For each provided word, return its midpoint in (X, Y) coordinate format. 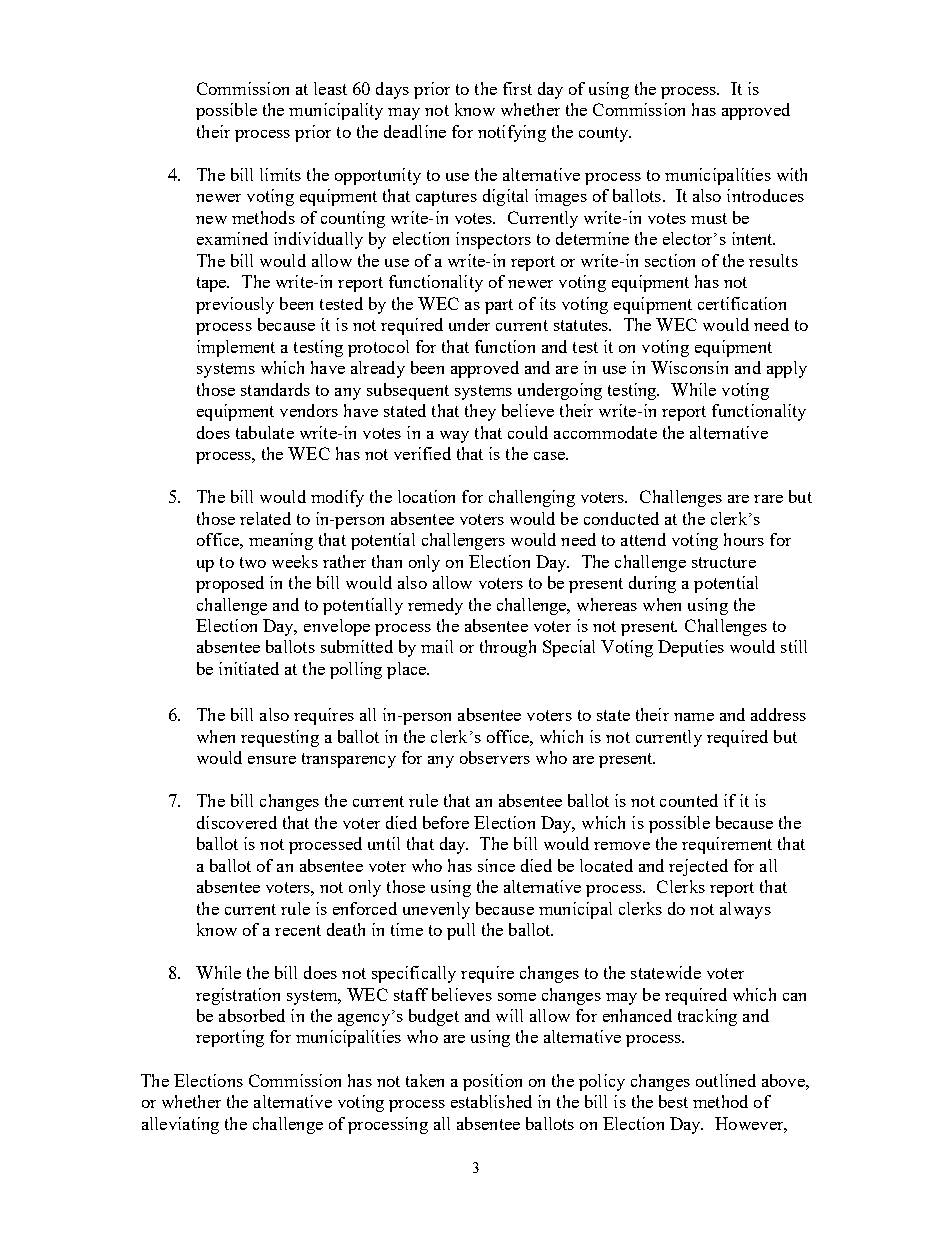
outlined (726, 1080)
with (792, 174)
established (491, 1101)
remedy (435, 606)
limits (280, 174)
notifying (512, 133)
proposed (230, 584)
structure (724, 562)
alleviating (180, 1125)
